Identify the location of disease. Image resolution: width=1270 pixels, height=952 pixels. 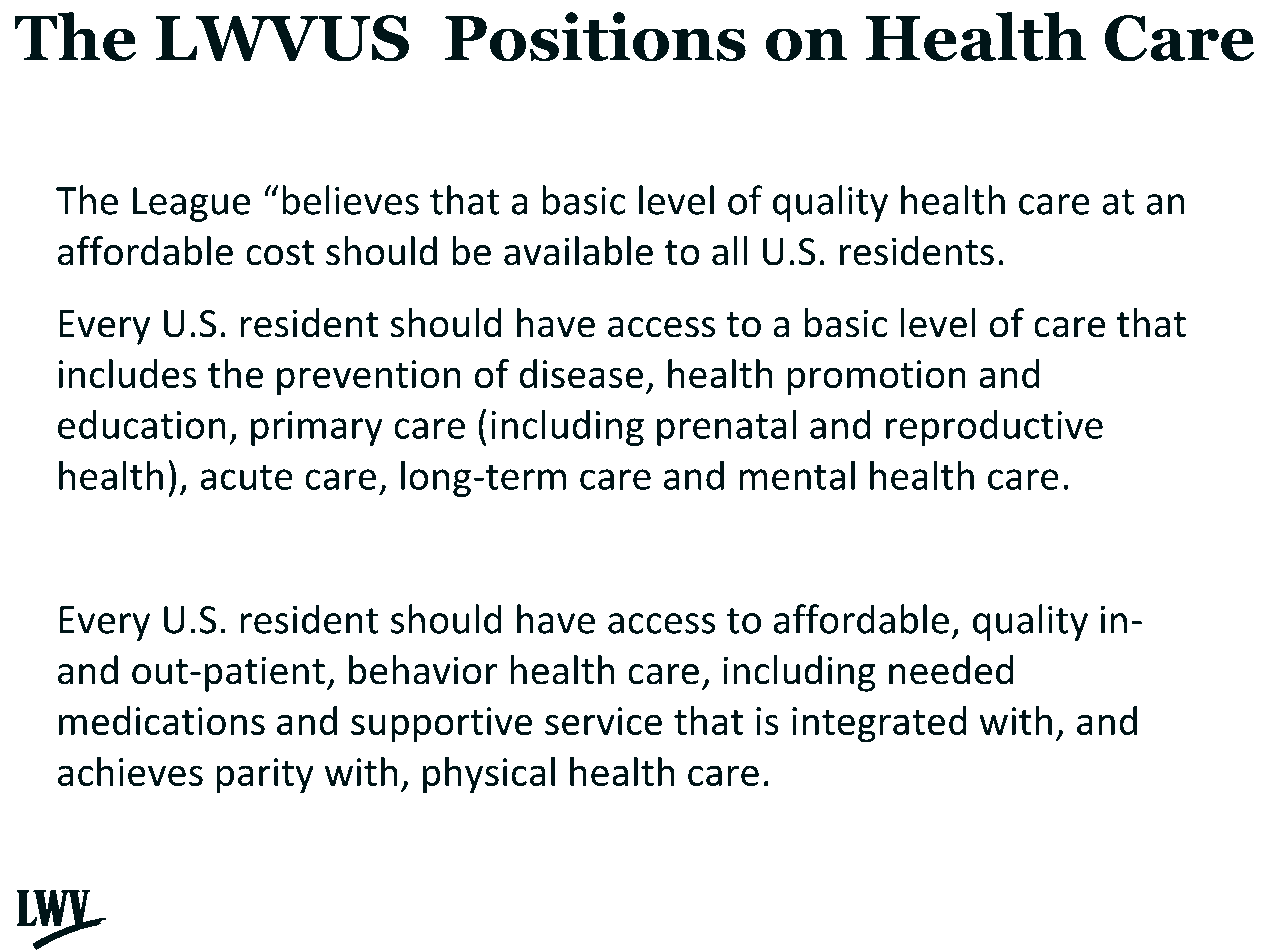
(581, 373).
